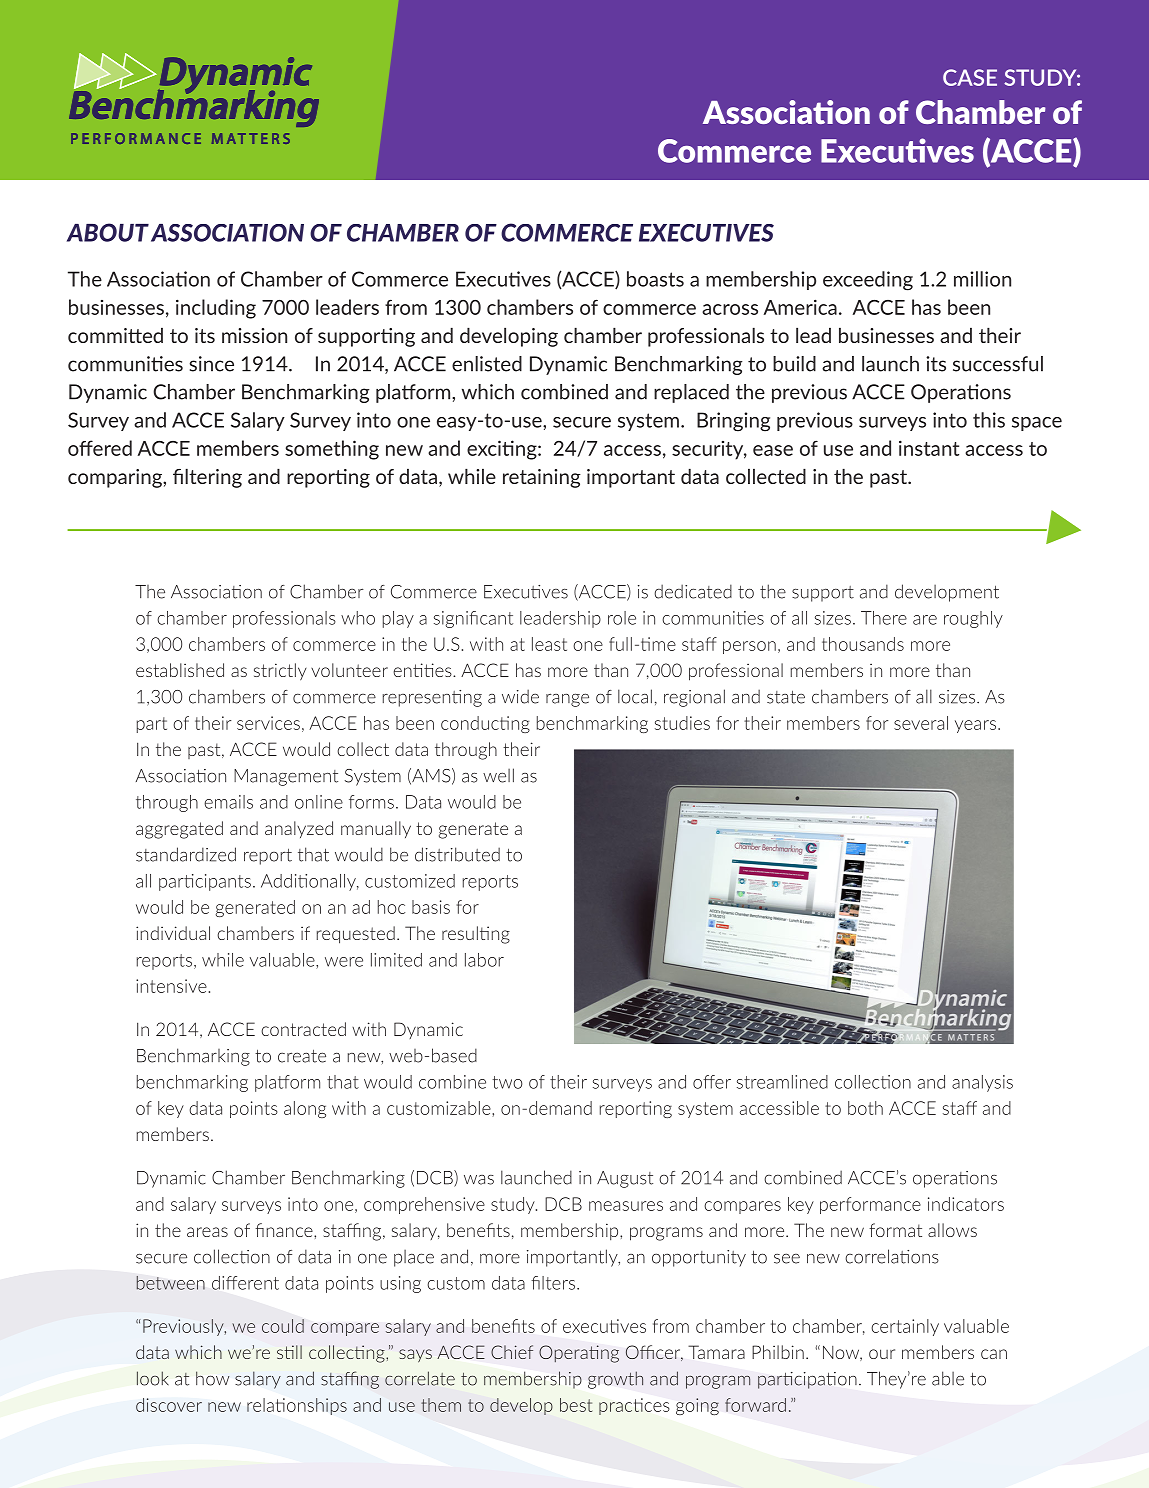 The width and height of the screenshot is (1149, 1488). What do you see at coordinates (982, 1083) in the screenshot?
I see `analysis` at bounding box center [982, 1083].
